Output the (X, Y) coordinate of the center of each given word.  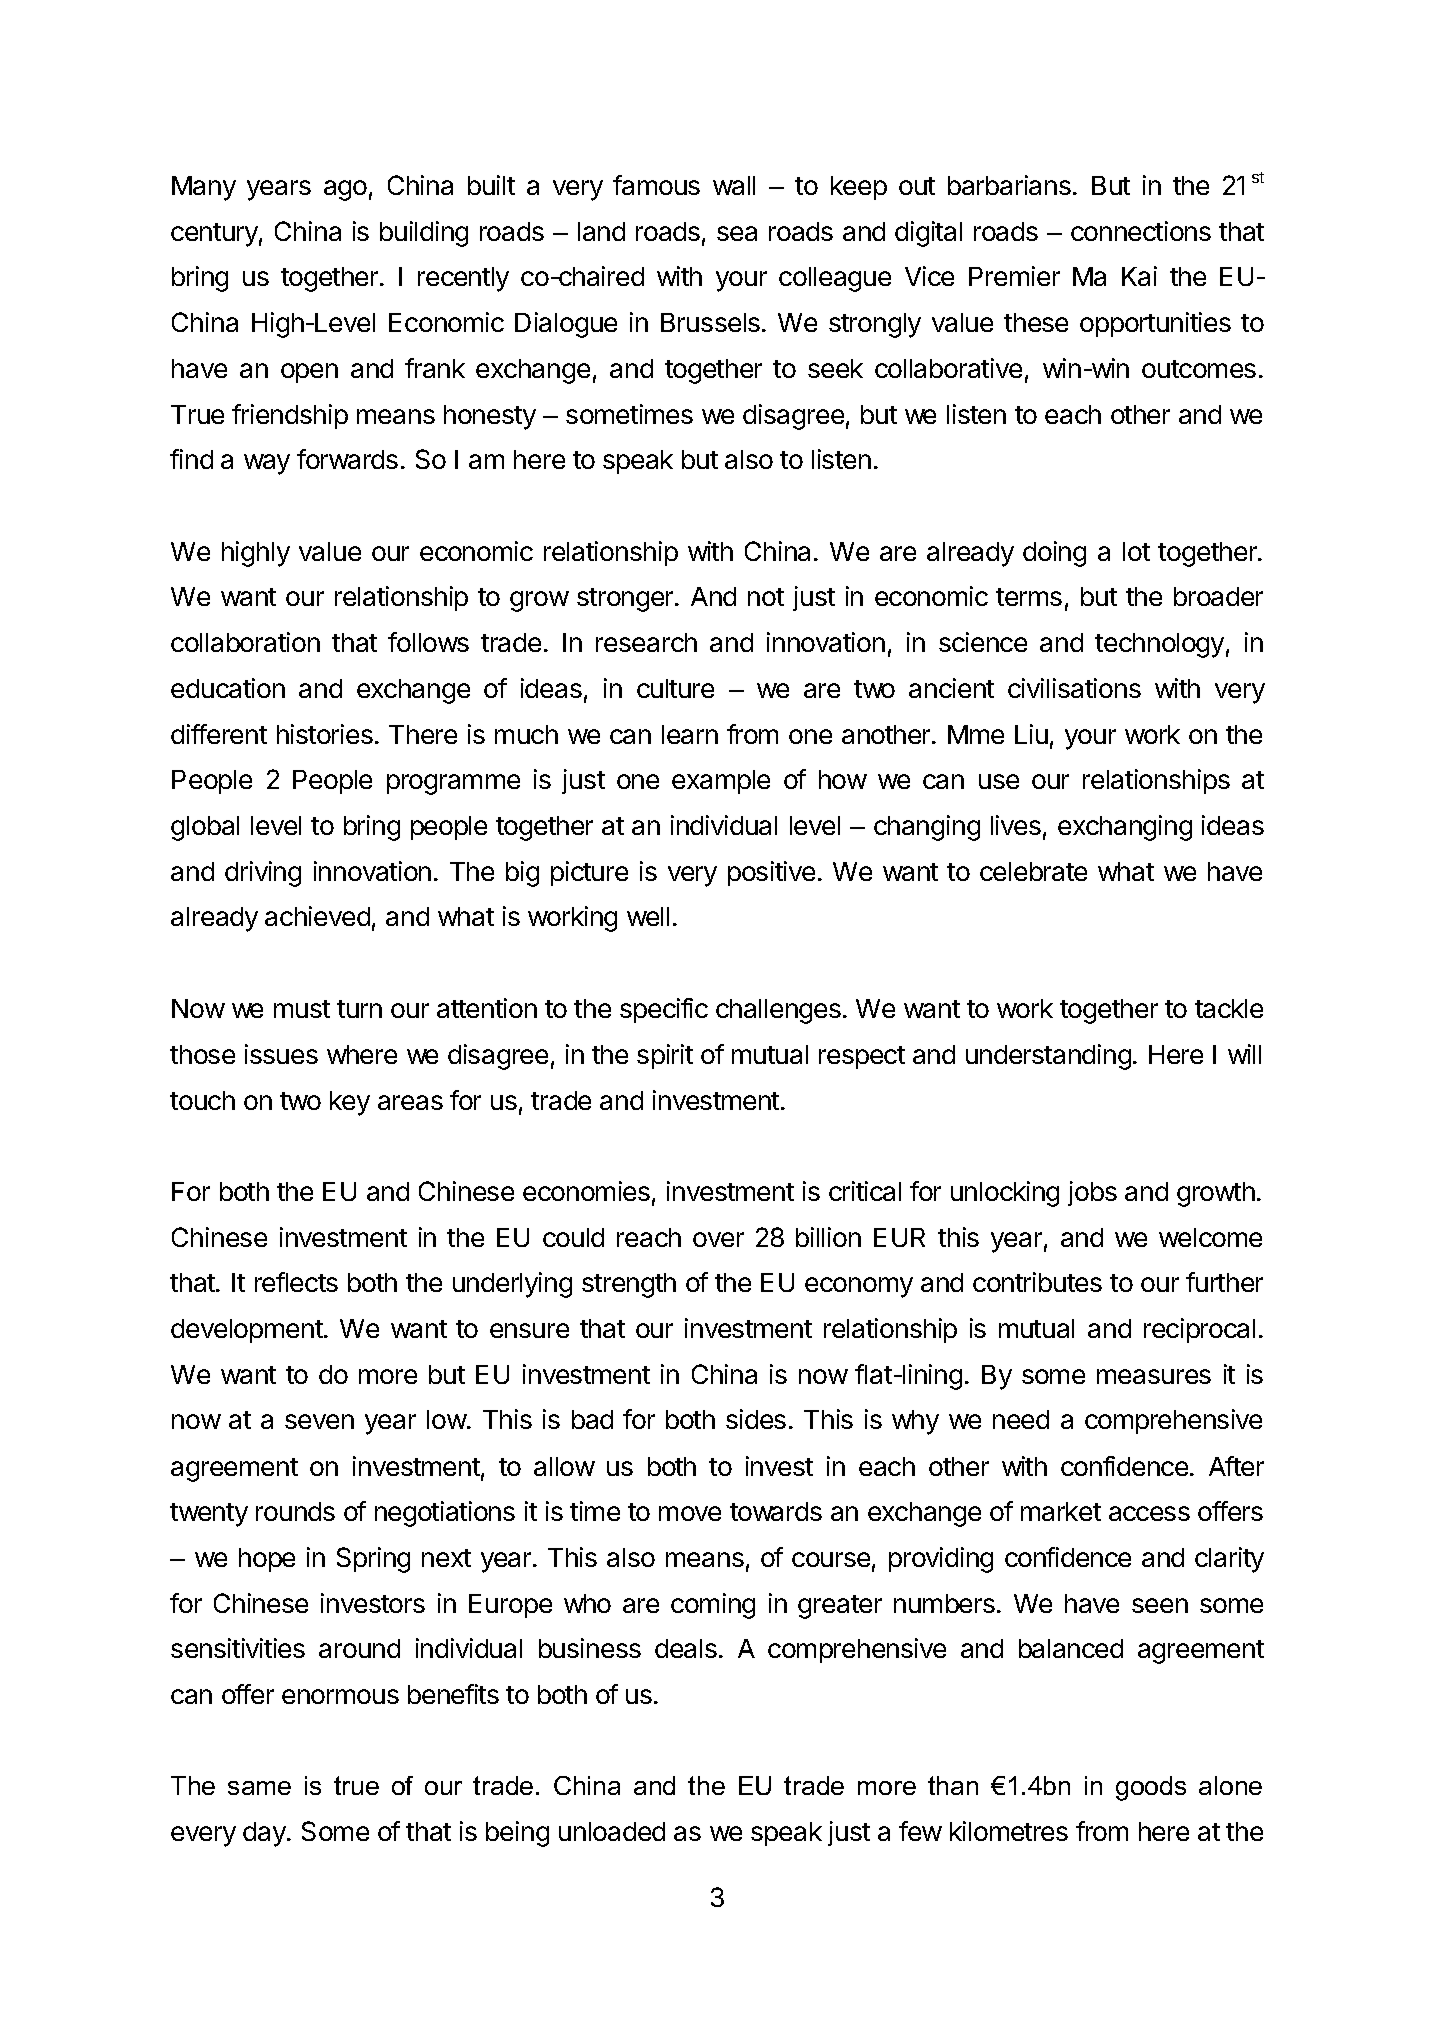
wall (734, 185)
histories (325, 734)
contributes (1037, 1282)
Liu (1031, 734)
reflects (296, 1282)
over (718, 1239)
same (259, 1788)
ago (345, 190)
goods (1151, 1788)
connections (1141, 231)
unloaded (612, 1831)
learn (690, 734)
